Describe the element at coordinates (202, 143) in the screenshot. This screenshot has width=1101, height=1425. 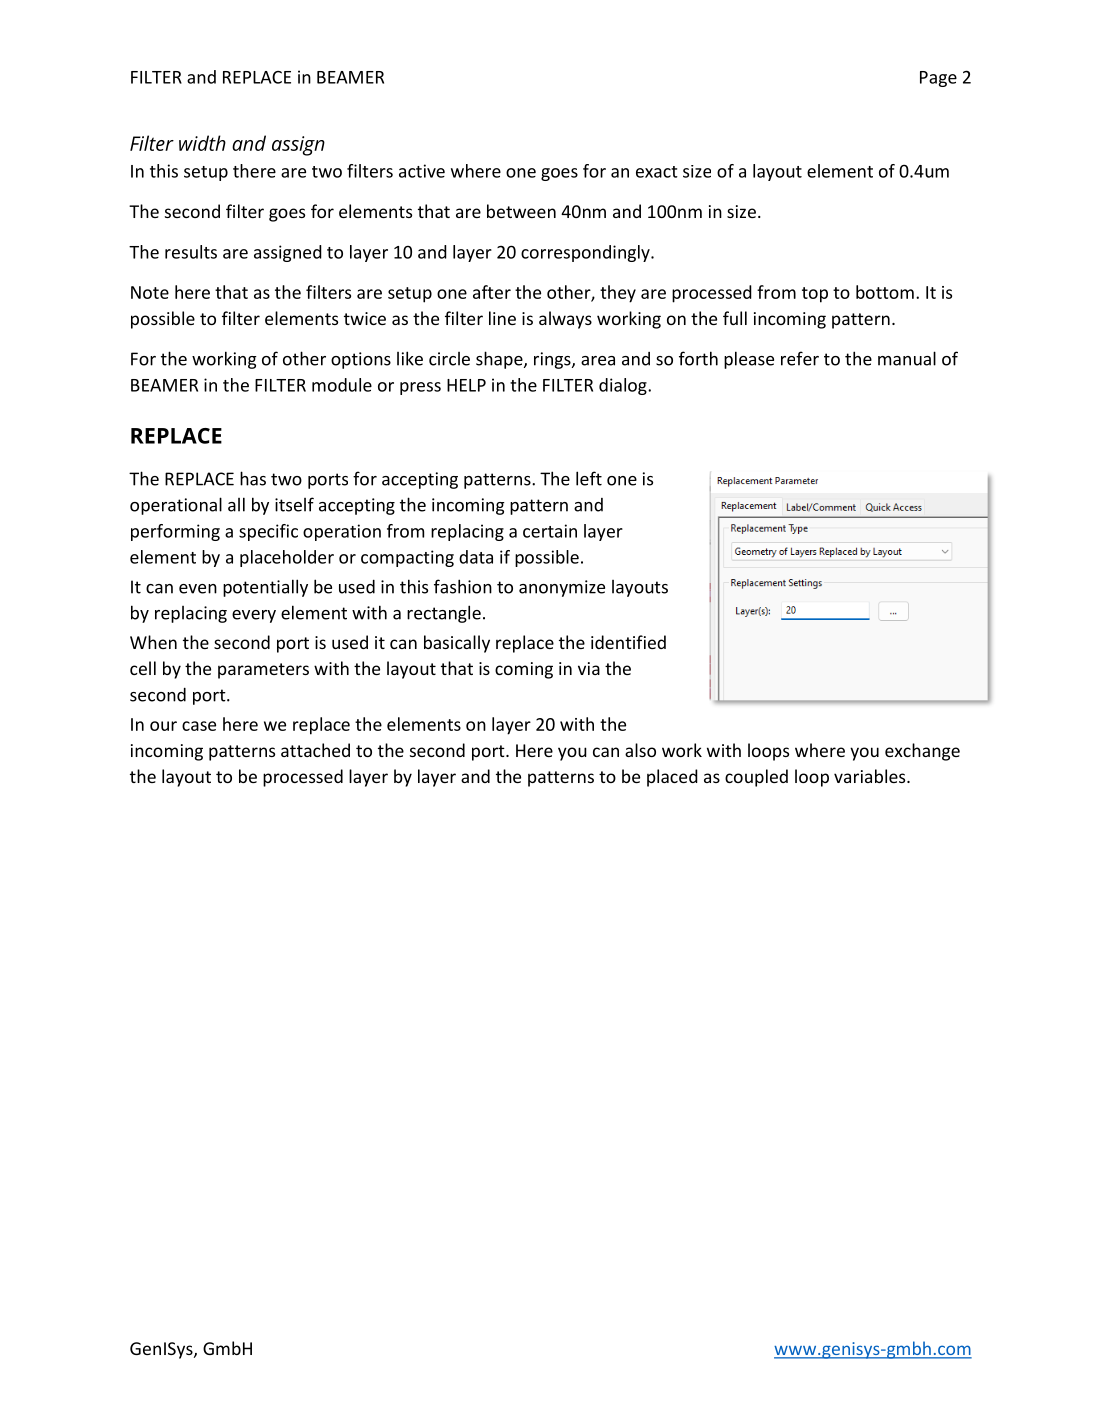
I see `width` at that location.
